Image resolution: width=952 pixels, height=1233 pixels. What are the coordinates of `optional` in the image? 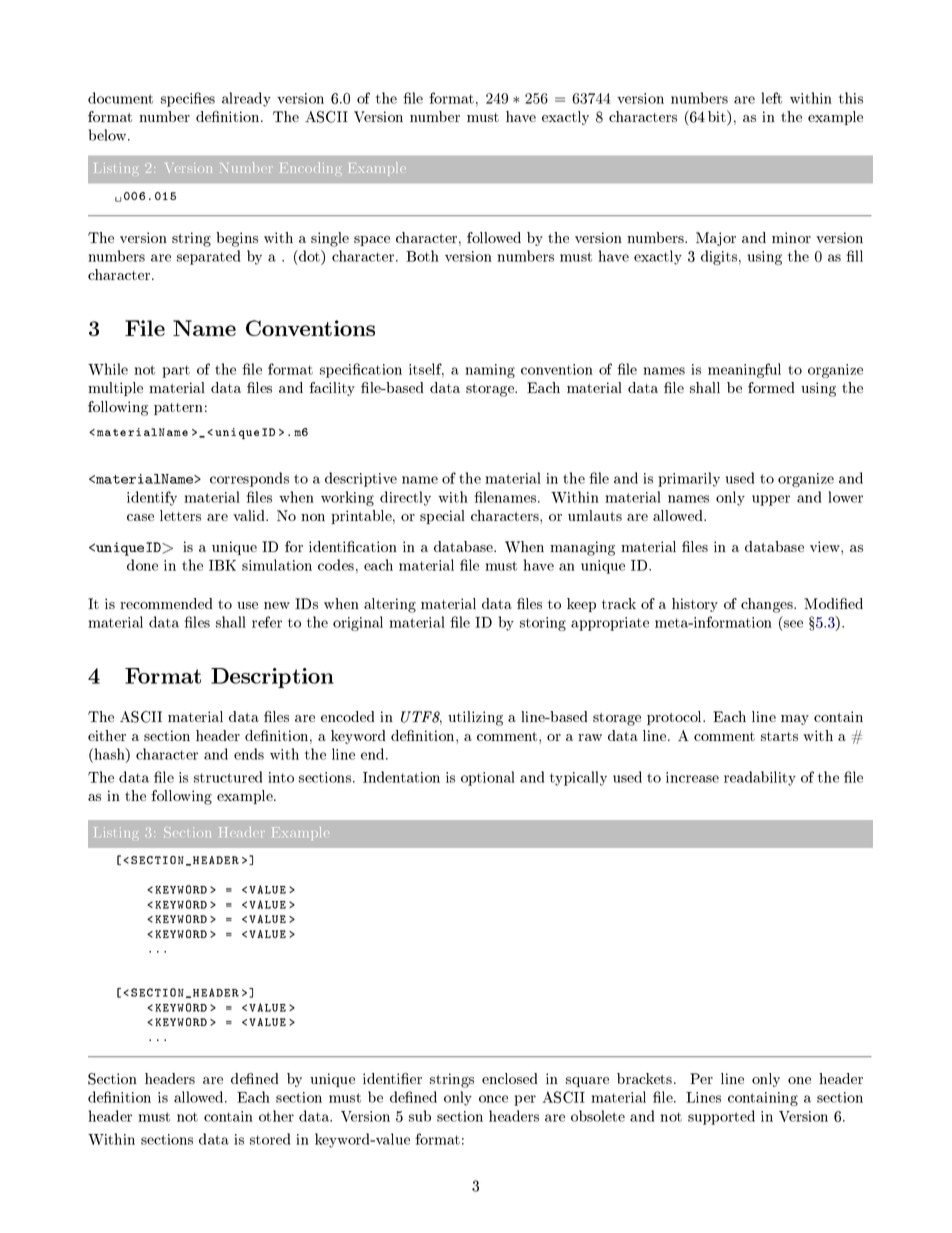 It's located at (488, 778).
